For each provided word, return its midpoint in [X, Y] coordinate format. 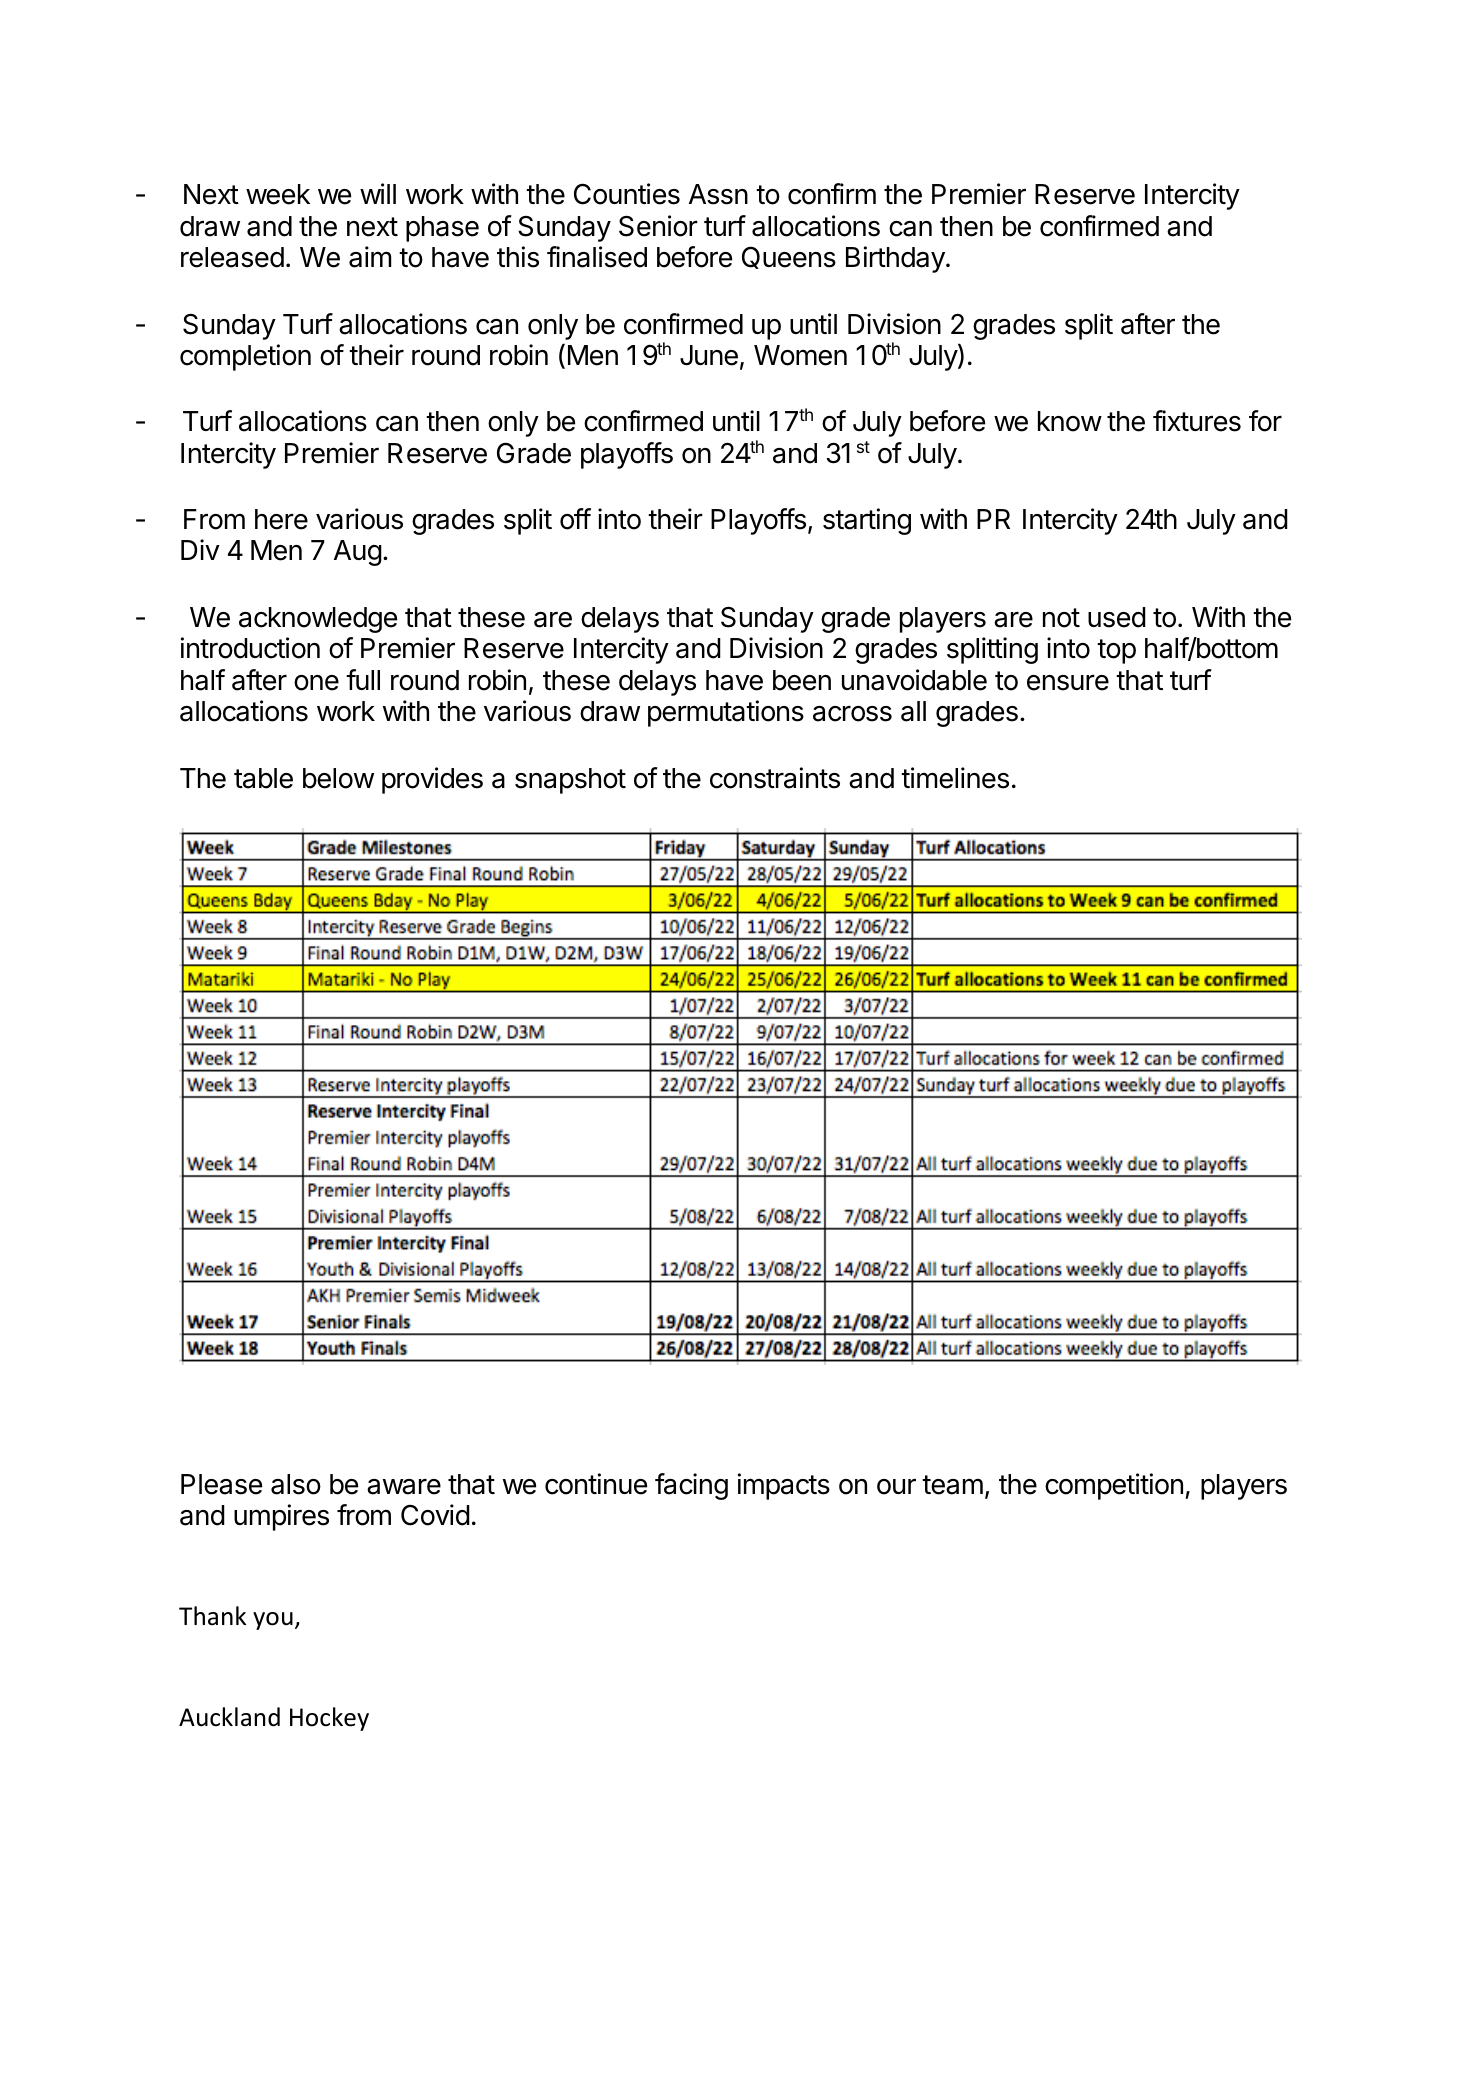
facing [691, 1486]
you [273, 1621]
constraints [775, 778]
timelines [955, 778]
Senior [658, 226]
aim [370, 257]
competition [1114, 1486]
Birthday [896, 259]
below [338, 778]
